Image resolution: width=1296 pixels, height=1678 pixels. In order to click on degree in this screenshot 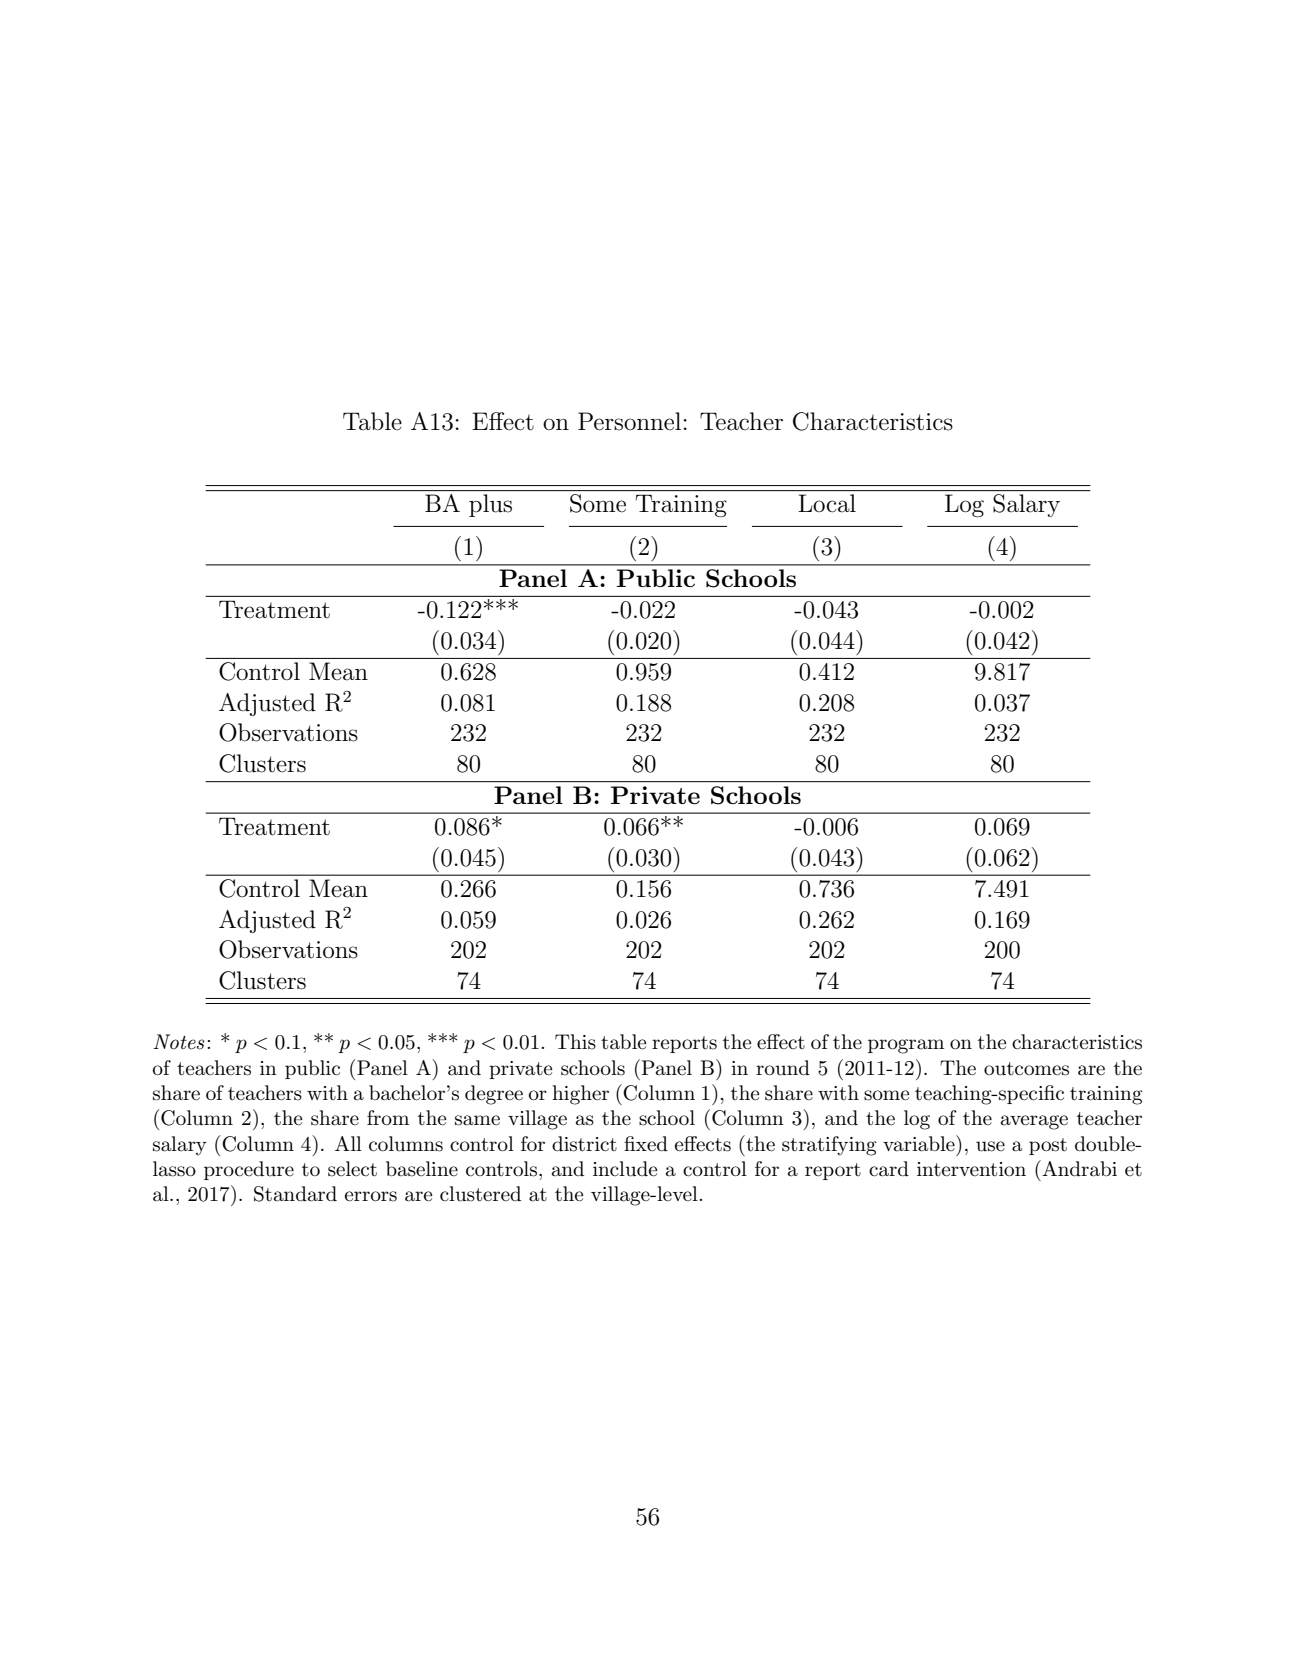, I will do `click(494, 1095)`.
